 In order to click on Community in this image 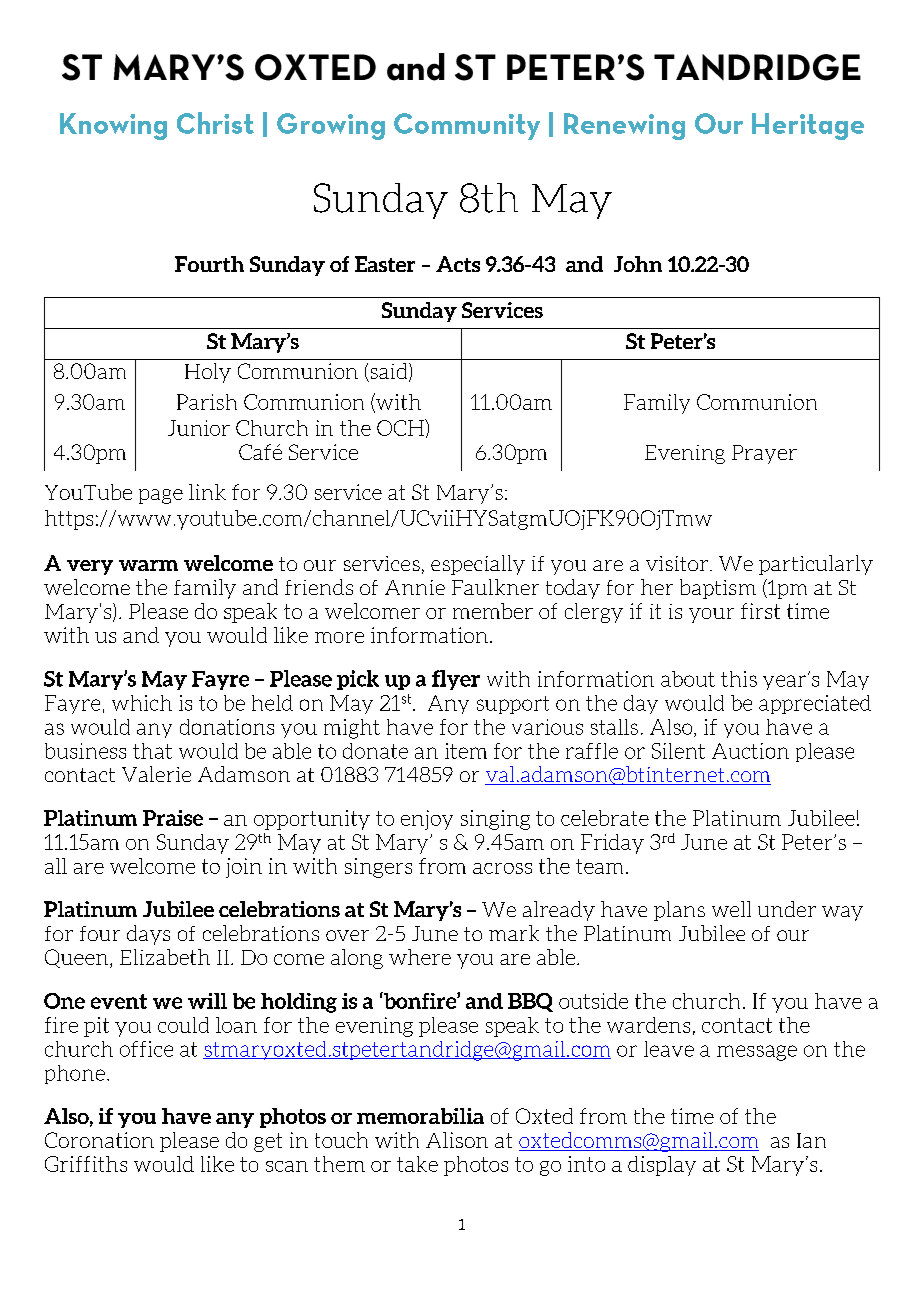, I will do `click(467, 126)`.
